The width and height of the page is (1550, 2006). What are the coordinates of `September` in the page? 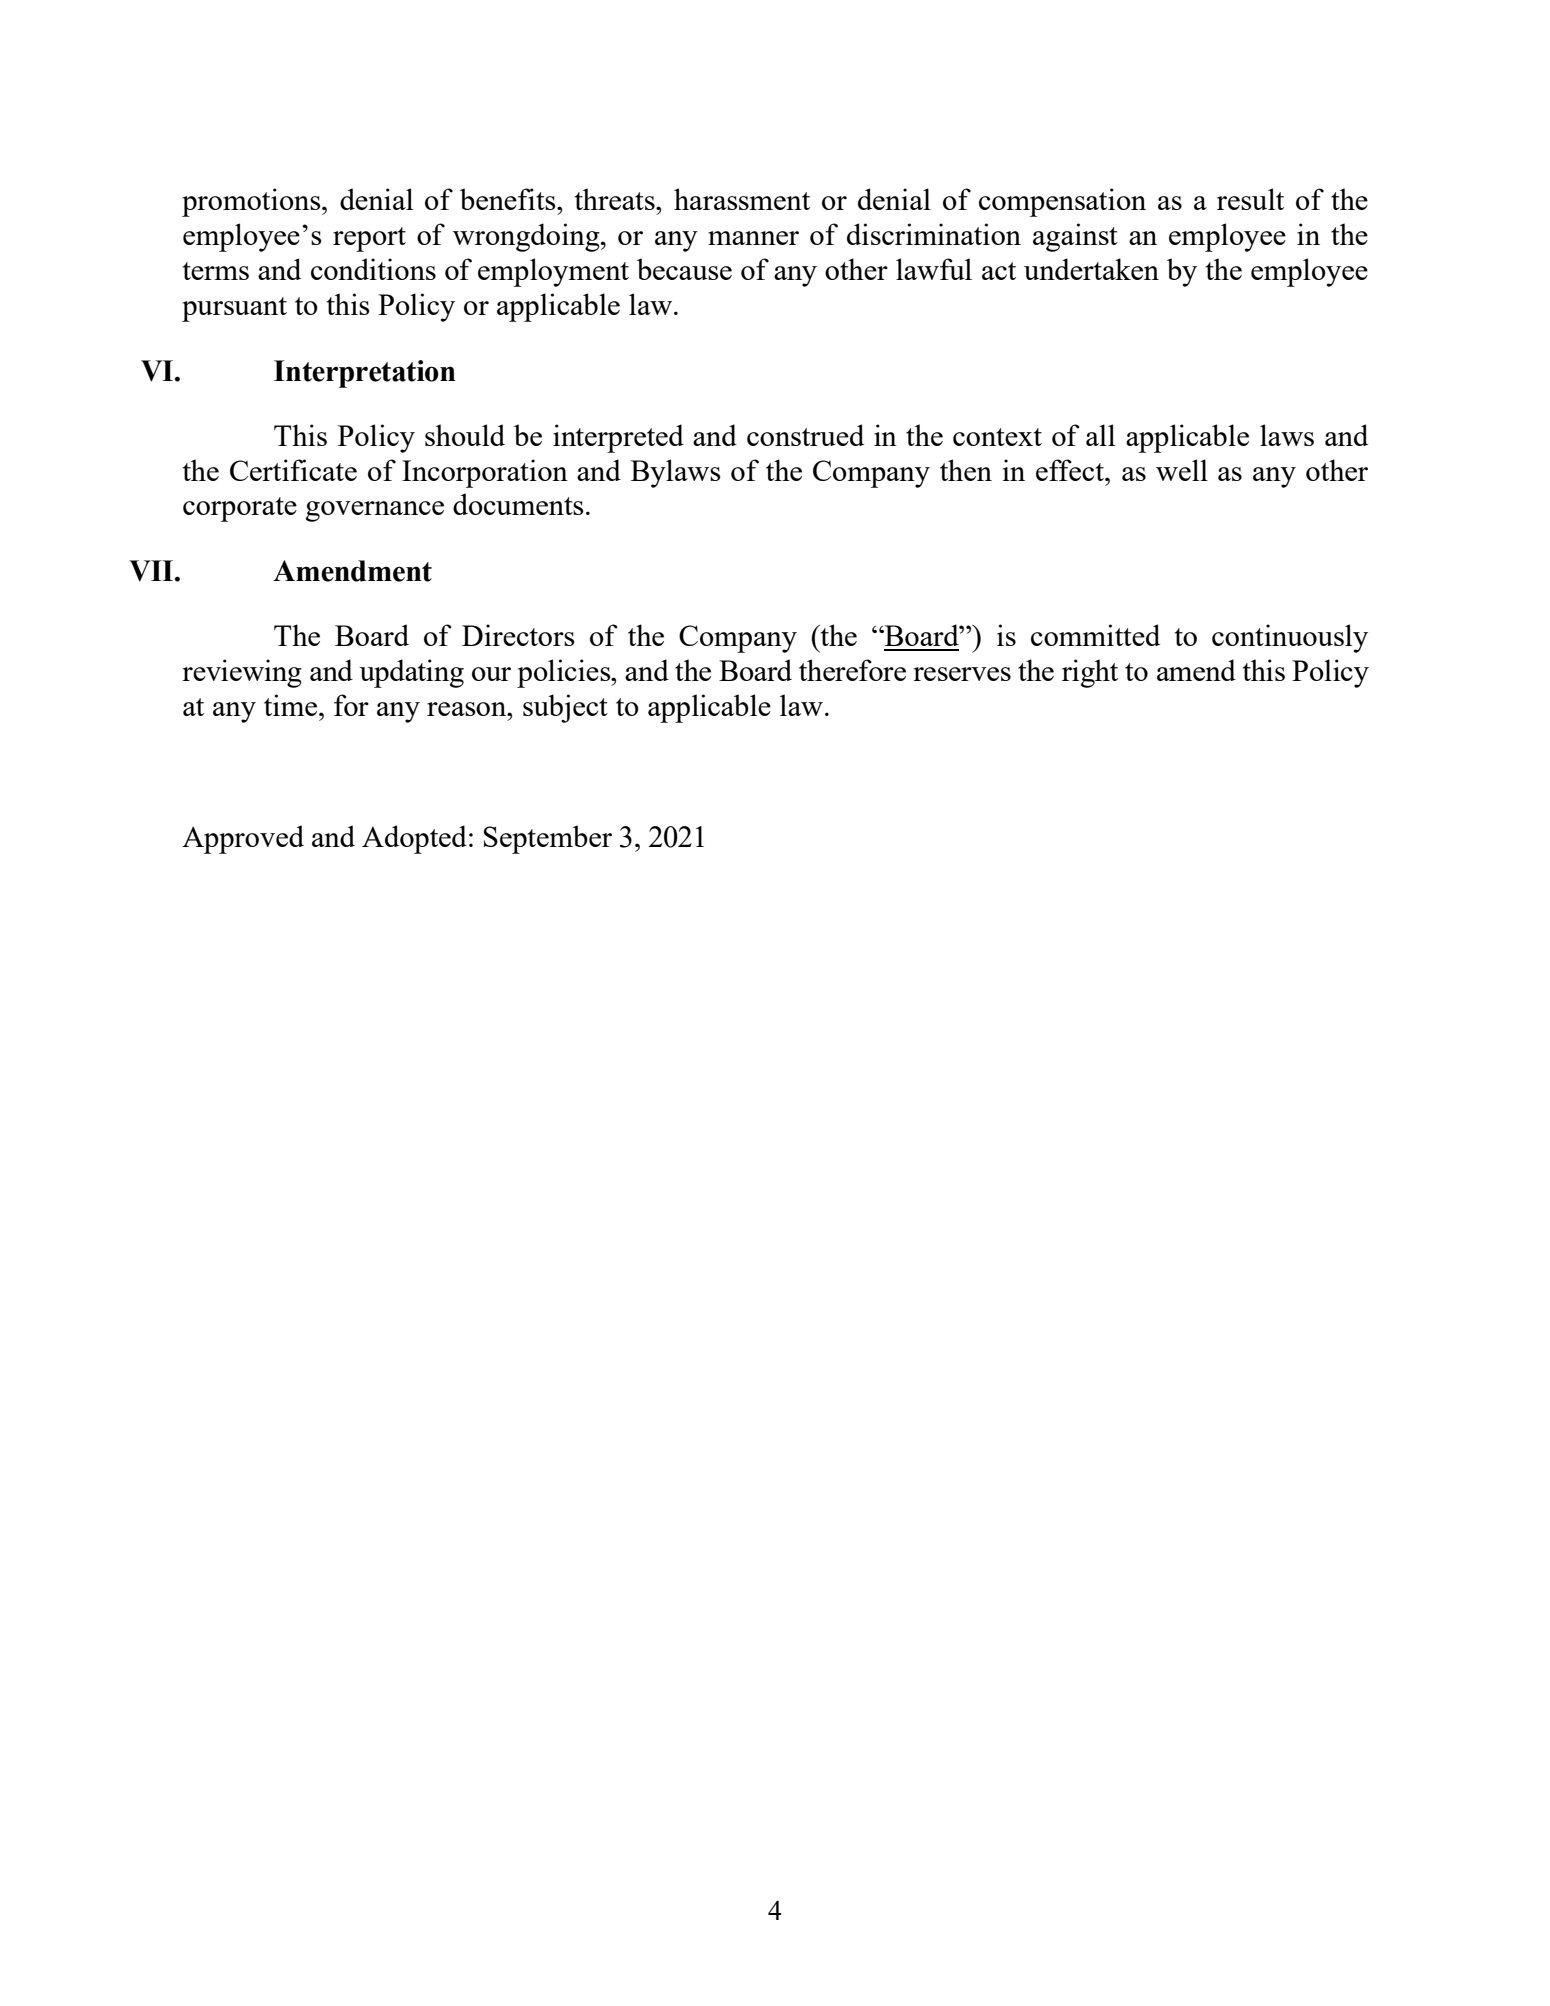 It's located at (547, 839).
